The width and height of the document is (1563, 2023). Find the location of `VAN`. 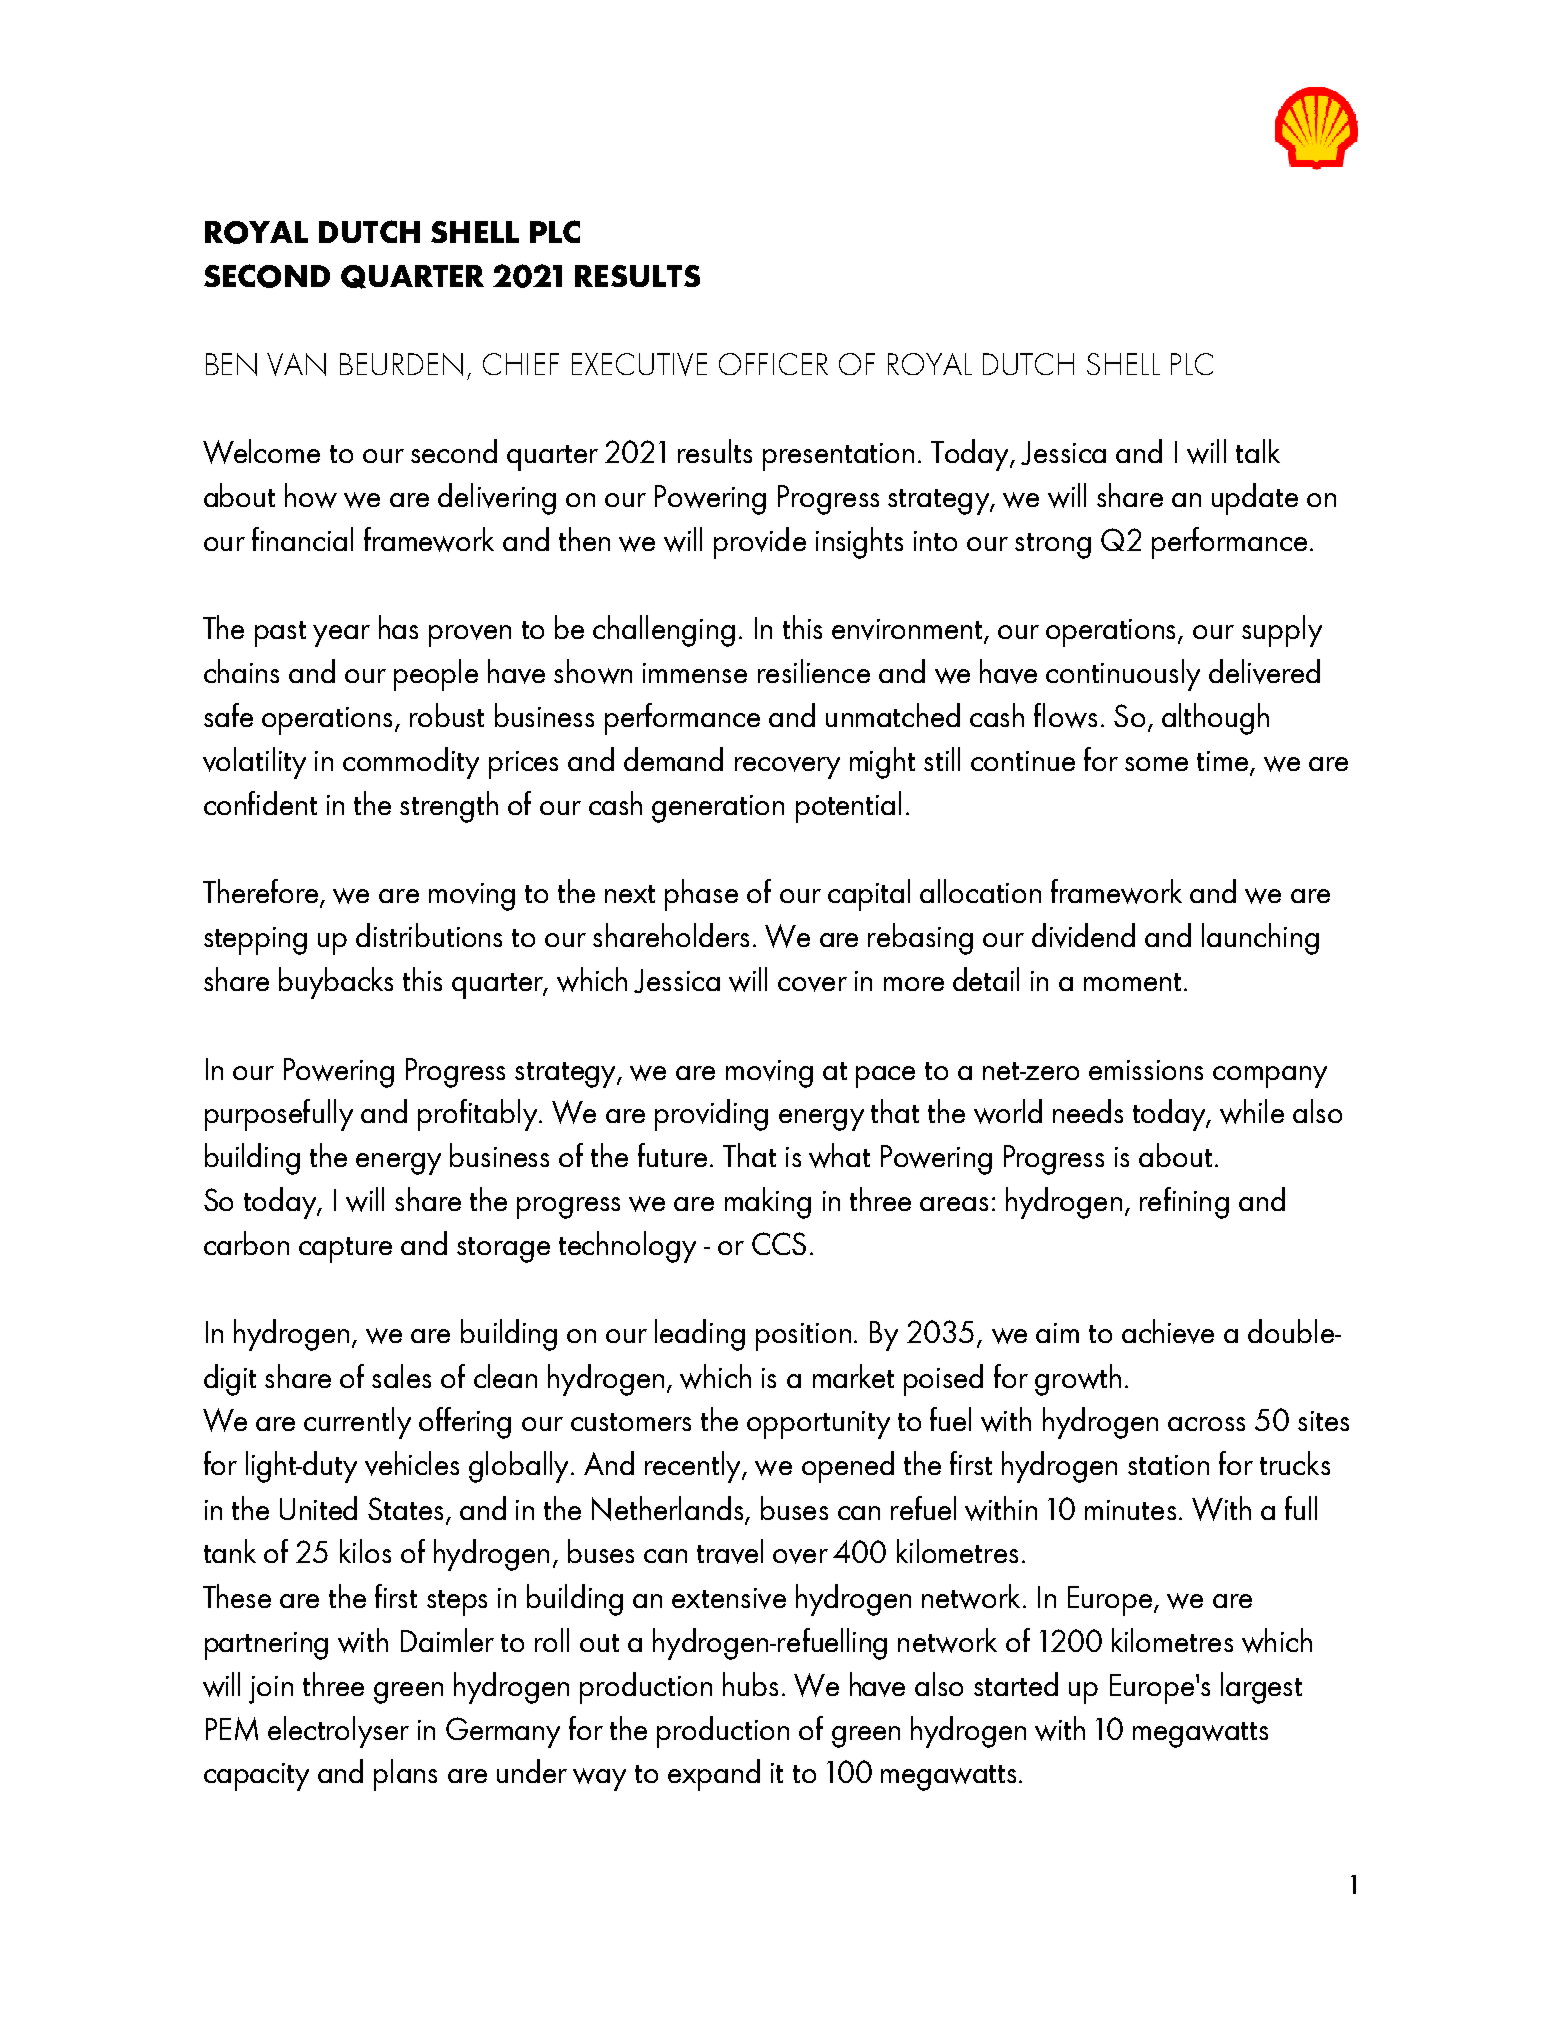

VAN is located at coordinates (296, 364).
